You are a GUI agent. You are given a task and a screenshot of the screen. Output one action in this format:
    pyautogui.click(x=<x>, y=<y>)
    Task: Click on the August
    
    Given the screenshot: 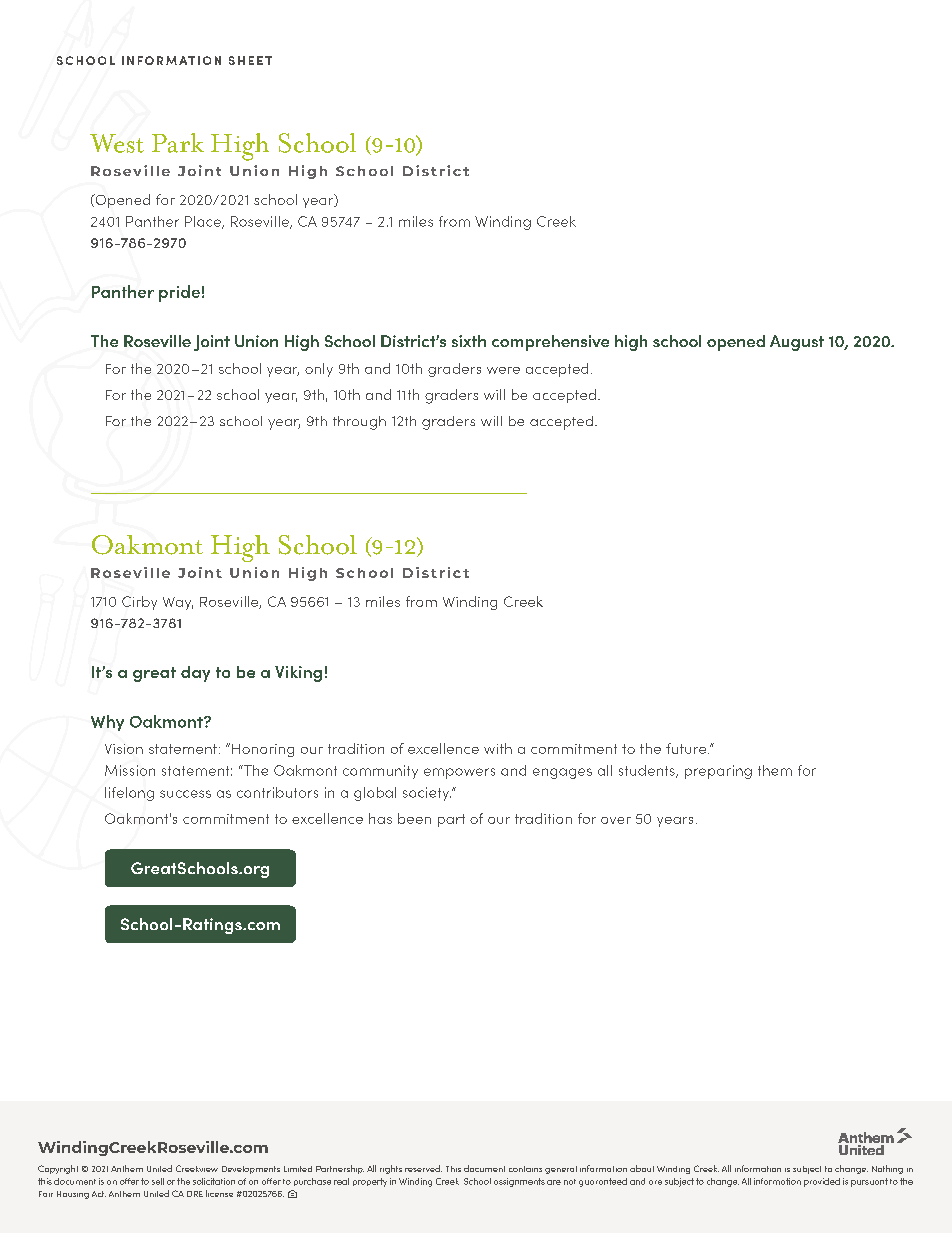 What is the action you would take?
    pyautogui.click(x=797, y=343)
